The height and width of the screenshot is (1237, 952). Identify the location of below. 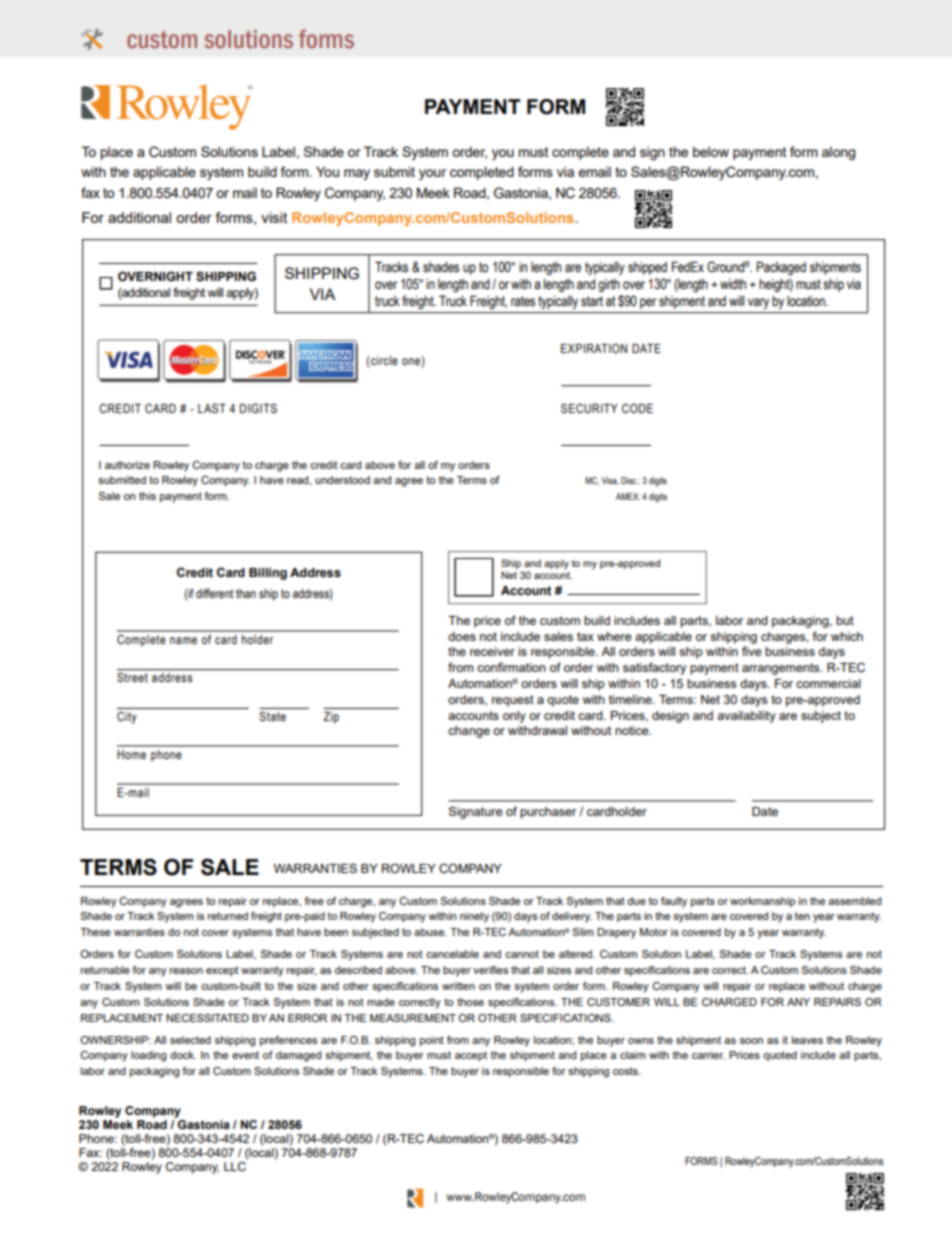
(711, 151).
